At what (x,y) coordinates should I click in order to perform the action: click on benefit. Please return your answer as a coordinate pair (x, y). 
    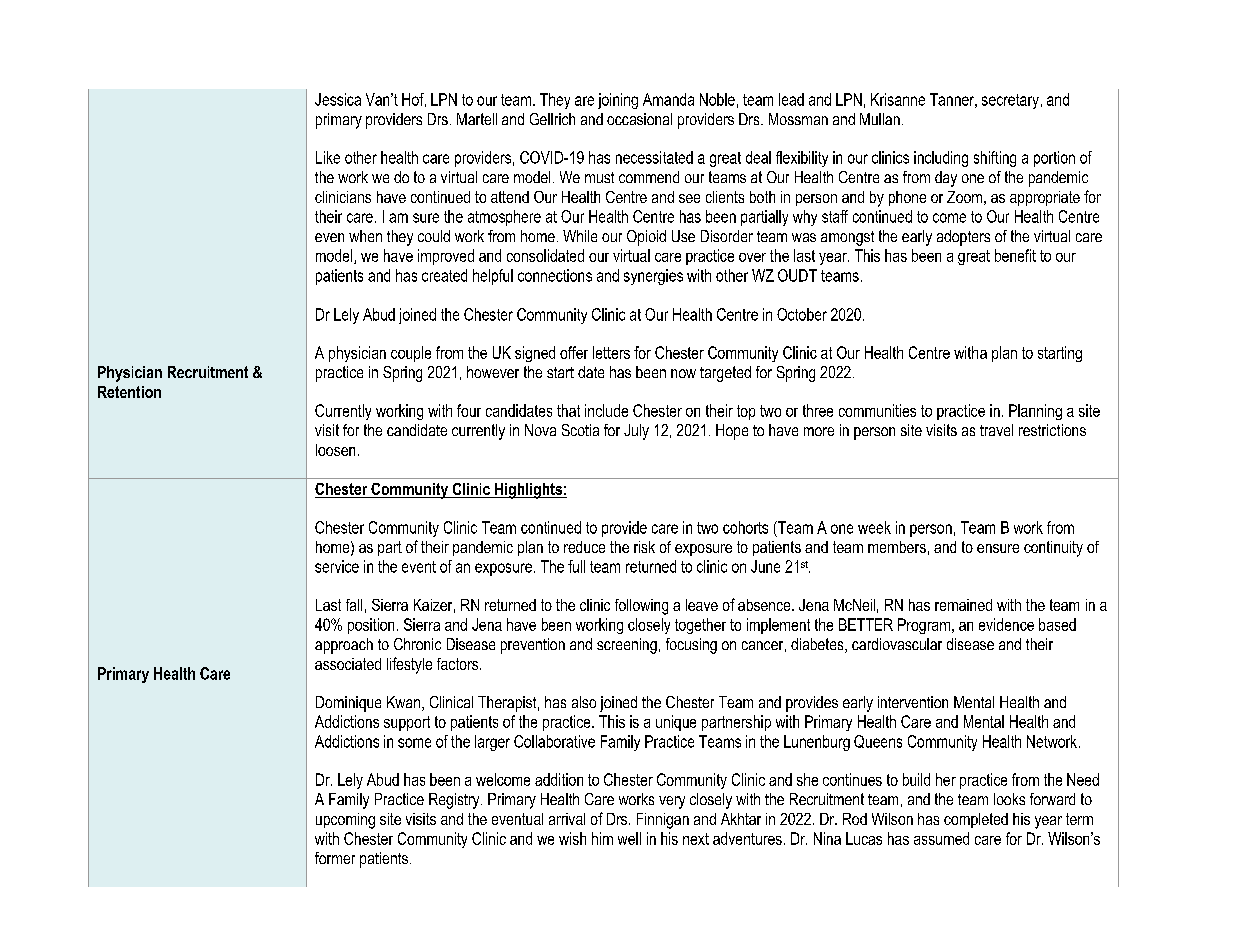
    Looking at the image, I should click on (1015, 255).
